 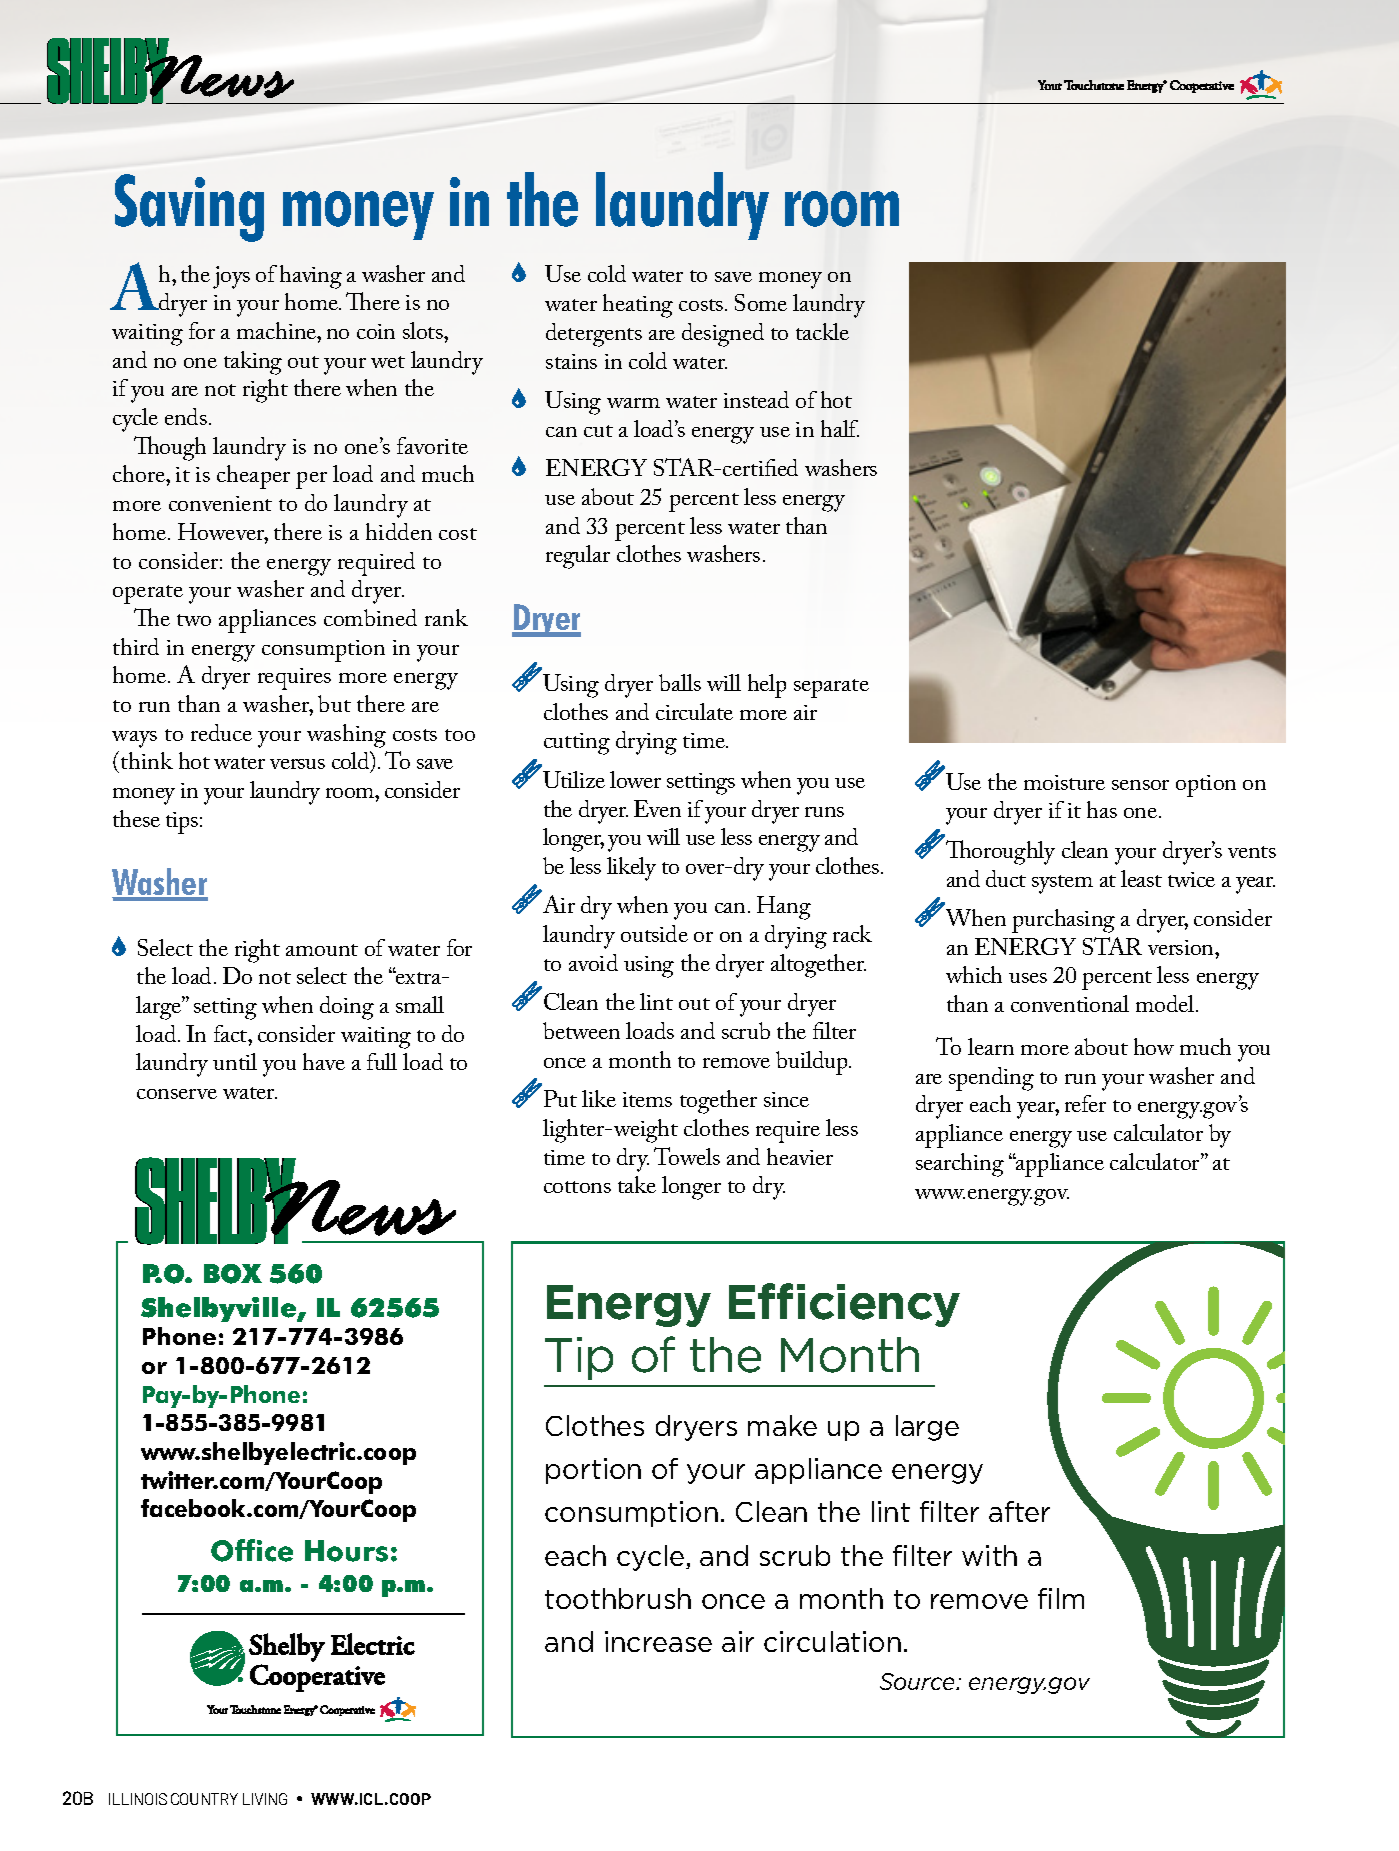 I want to click on LIVING, so click(x=265, y=1799).
